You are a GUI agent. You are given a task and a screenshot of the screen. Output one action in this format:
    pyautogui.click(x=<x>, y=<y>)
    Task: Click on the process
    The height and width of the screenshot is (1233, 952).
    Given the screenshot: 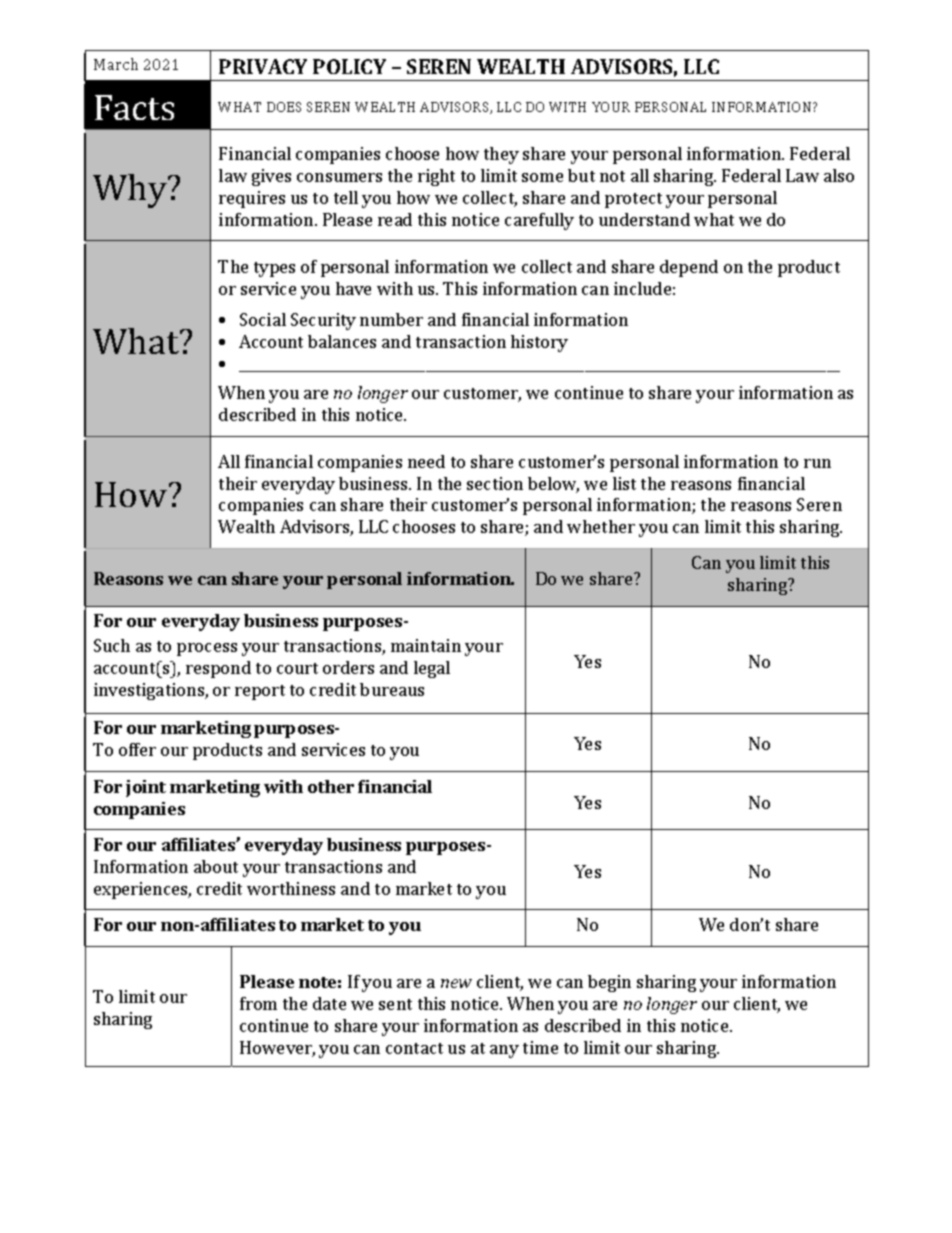 What is the action you would take?
    pyautogui.click(x=207, y=649)
